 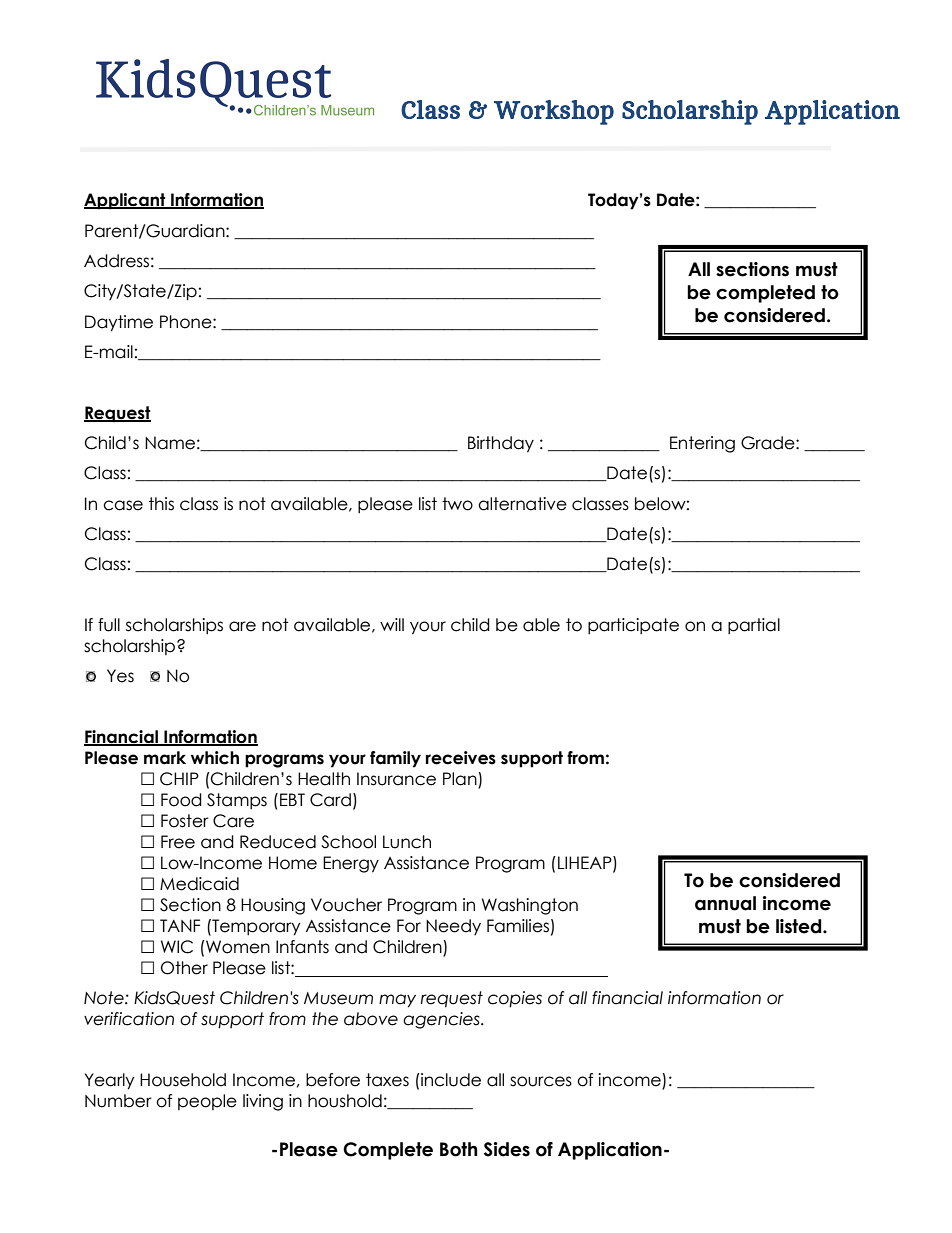 I want to click on Entering, so click(x=702, y=444).
